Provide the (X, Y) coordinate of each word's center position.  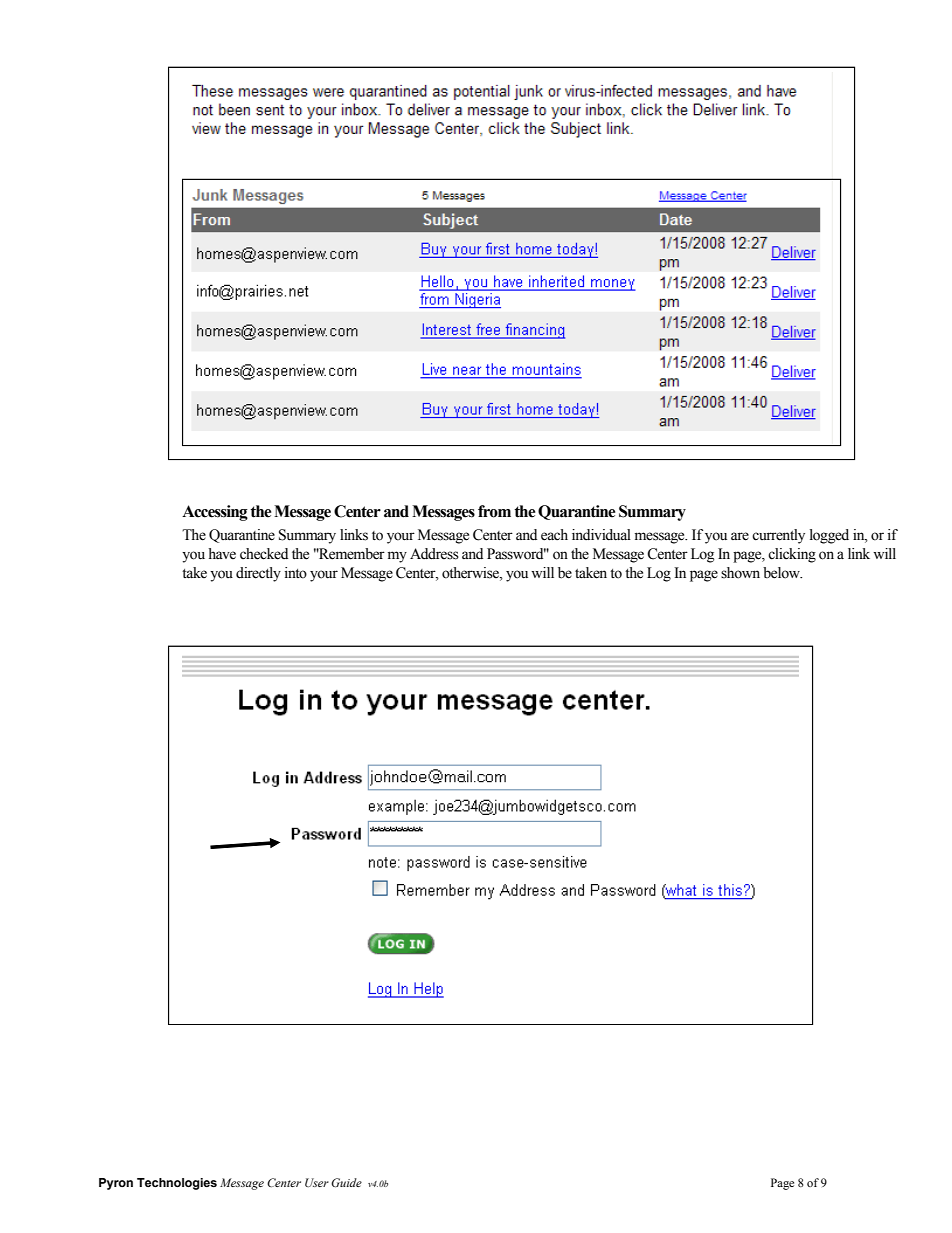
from (494, 511)
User (317, 1182)
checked (264, 554)
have (222, 554)
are (740, 536)
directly (258, 574)
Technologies (177, 1184)
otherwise (471, 573)
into (296, 573)
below (782, 573)
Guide (346, 1182)
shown (740, 573)
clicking (792, 555)
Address (434, 554)
